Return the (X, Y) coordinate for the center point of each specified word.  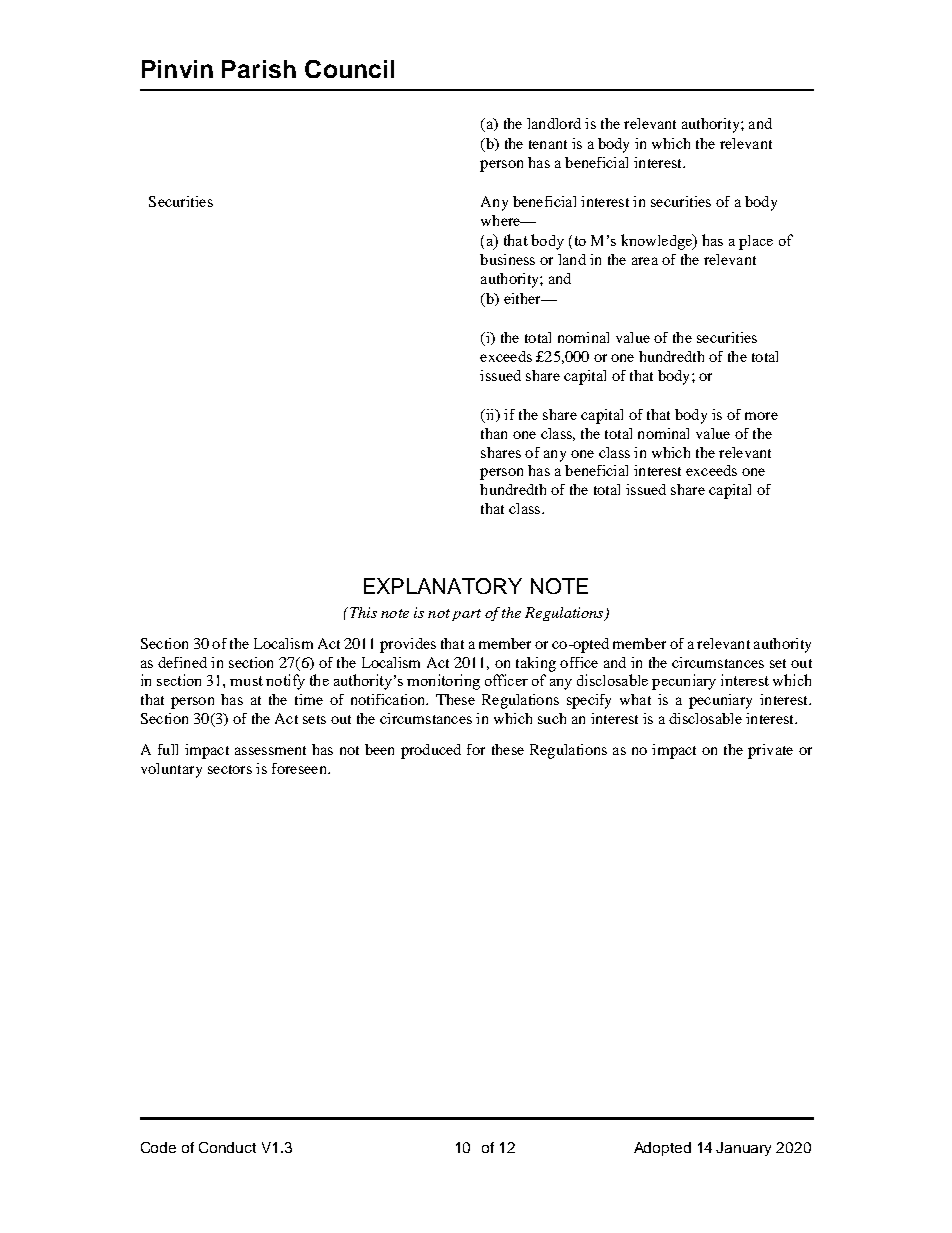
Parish (259, 69)
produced (431, 751)
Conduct (227, 1147)
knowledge (657, 242)
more (761, 416)
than (494, 433)
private (770, 751)
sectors (230, 769)
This (362, 612)
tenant (548, 144)
